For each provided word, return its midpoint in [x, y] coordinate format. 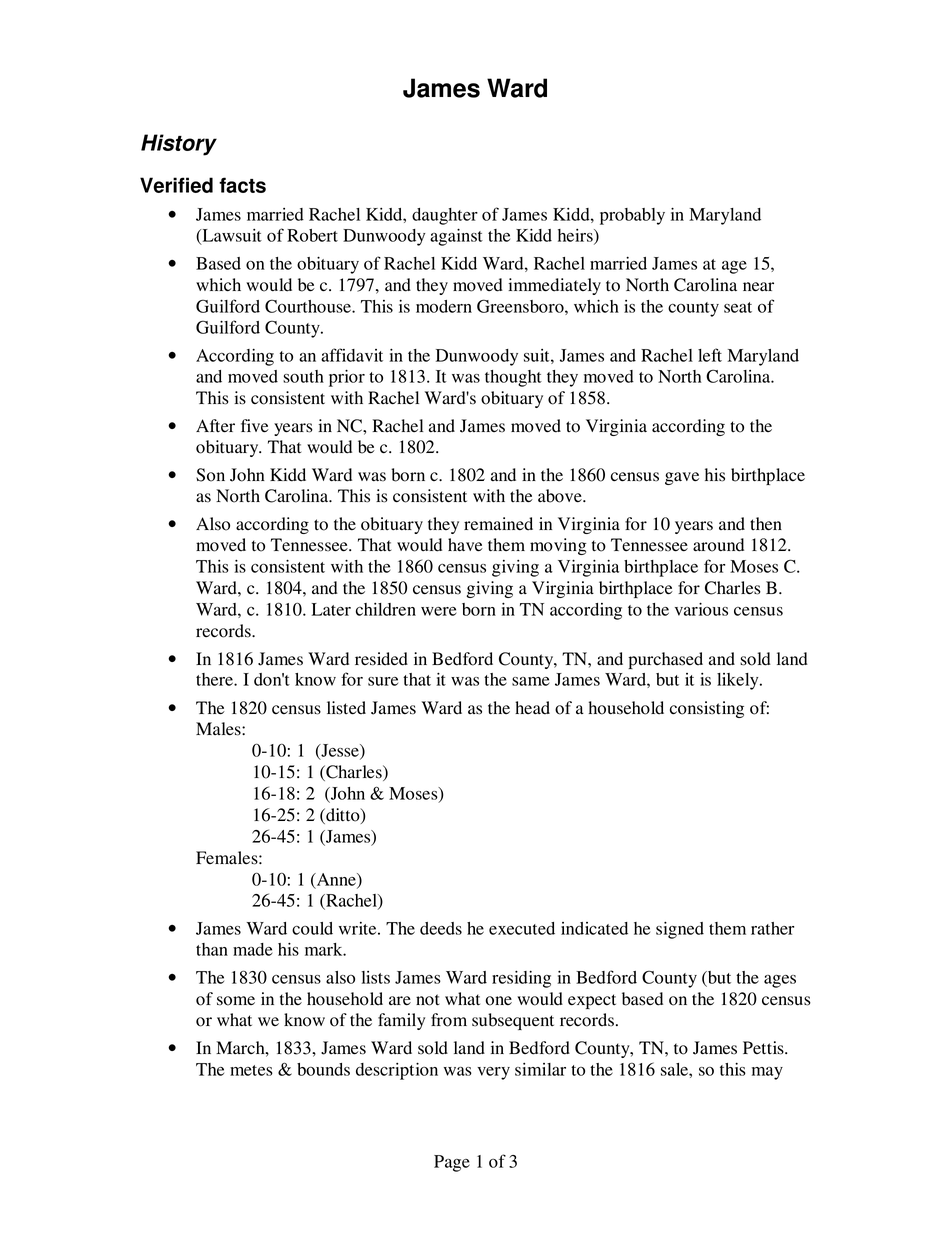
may [767, 1073]
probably [632, 216]
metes [251, 1070]
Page [452, 1163]
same [531, 681]
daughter [445, 216]
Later [331, 609]
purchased [665, 660]
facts [242, 185]
